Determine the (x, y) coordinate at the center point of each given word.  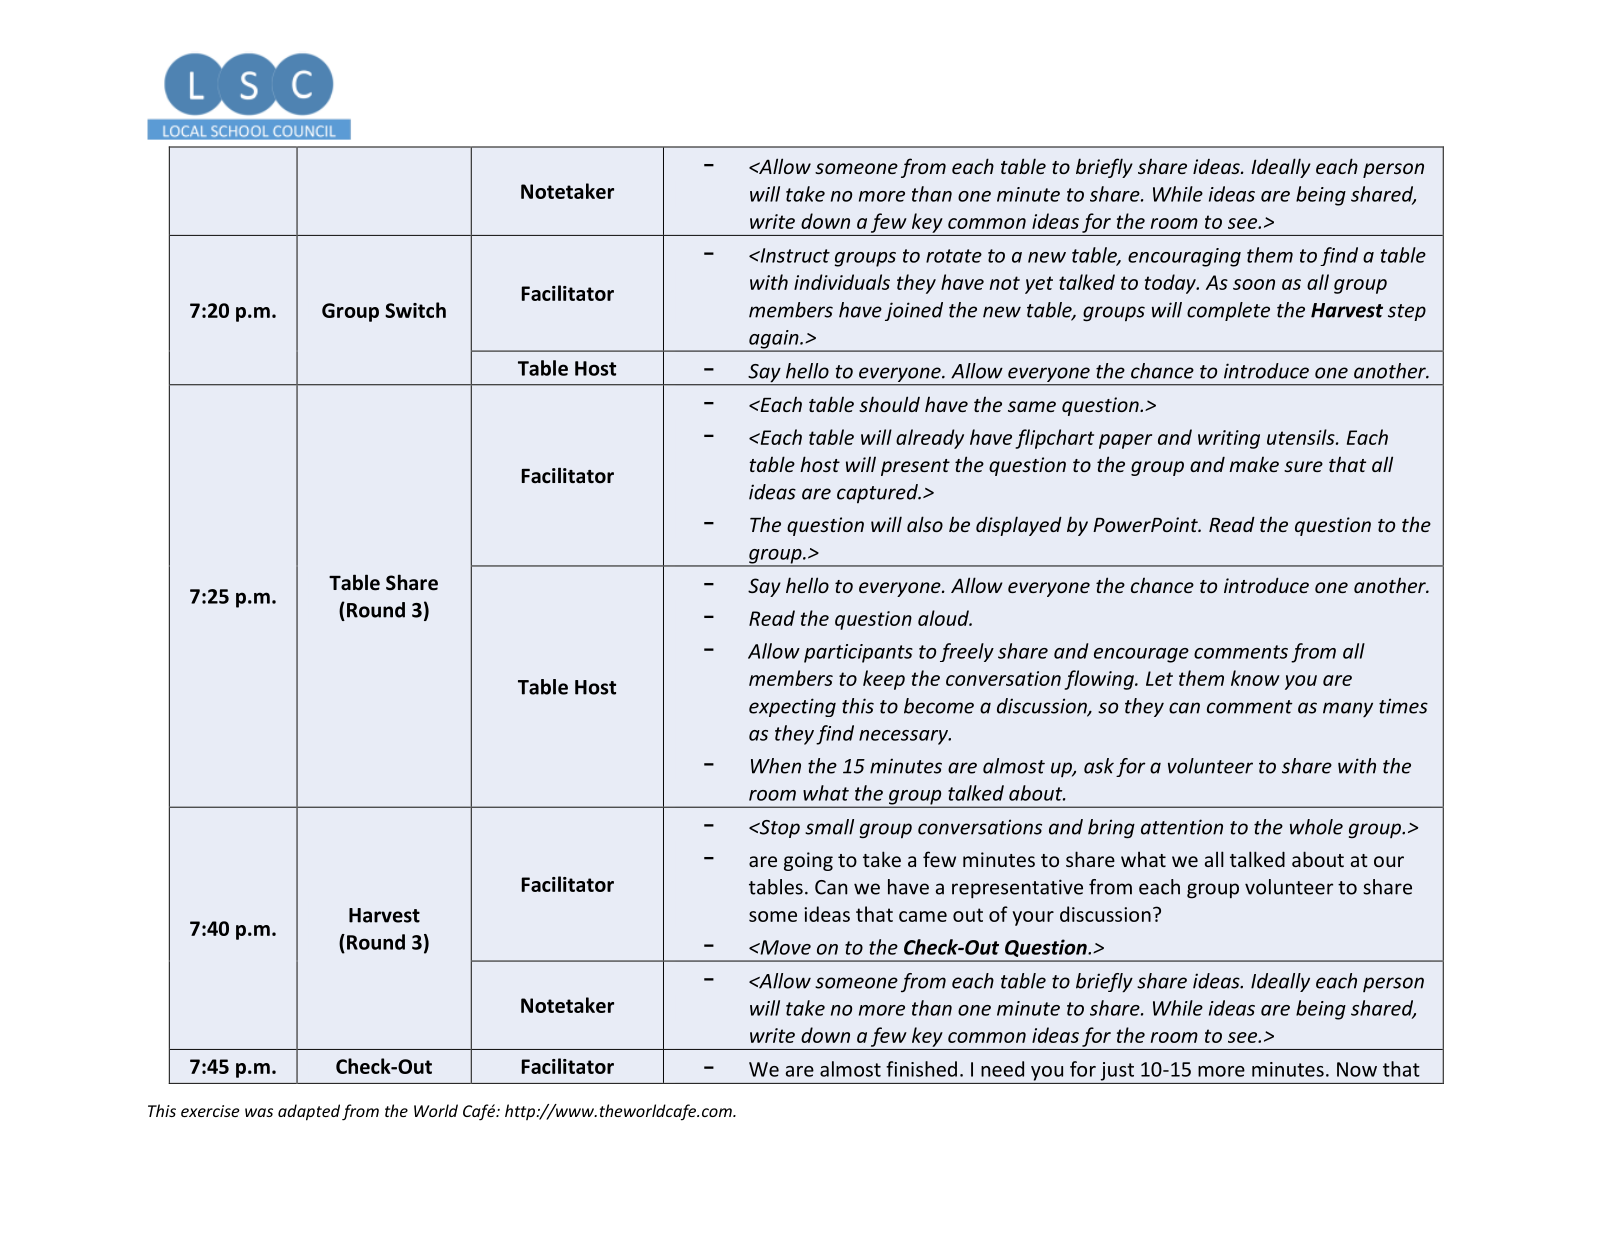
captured (878, 494)
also (925, 524)
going (808, 861)
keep (884, 680)
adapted (309, 1112)
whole (1316, 827)
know (1255, 678)
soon (1254, 284)
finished (921, 1069)
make (1254, 464)
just (1117, 1071)
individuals (842, 282)
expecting (792, 707)
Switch (415, 310)
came (923, 916)
